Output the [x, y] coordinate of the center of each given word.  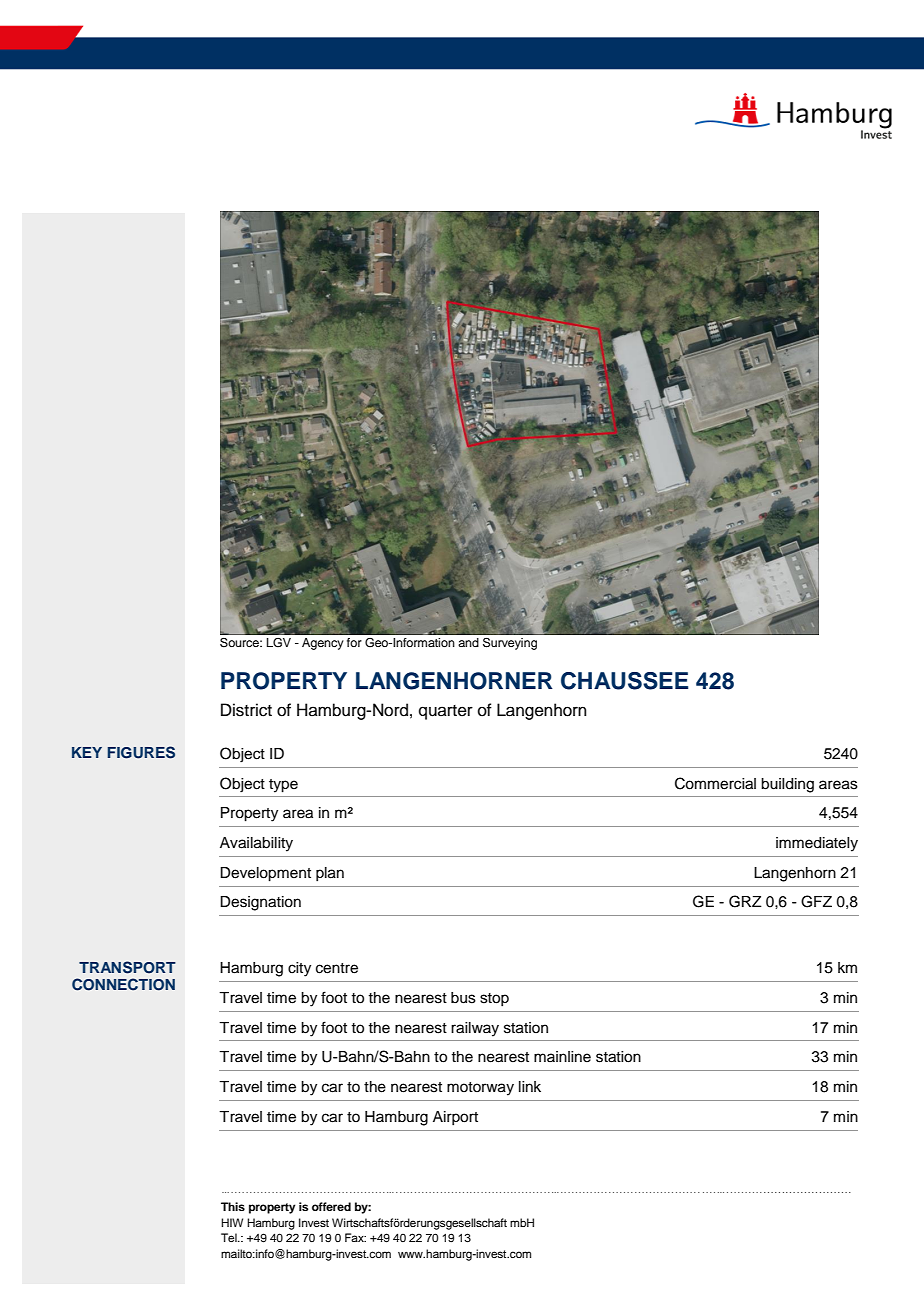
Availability [256, 844]
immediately [817, 844]
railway [475, 1029]
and [468, 642]
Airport [455, 1118]
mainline [562, 1057]
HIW [232, 1222]
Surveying [510, 644]
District [246, 710]
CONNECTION [123, 984]
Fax [355, 1237]
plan [330, 874]
